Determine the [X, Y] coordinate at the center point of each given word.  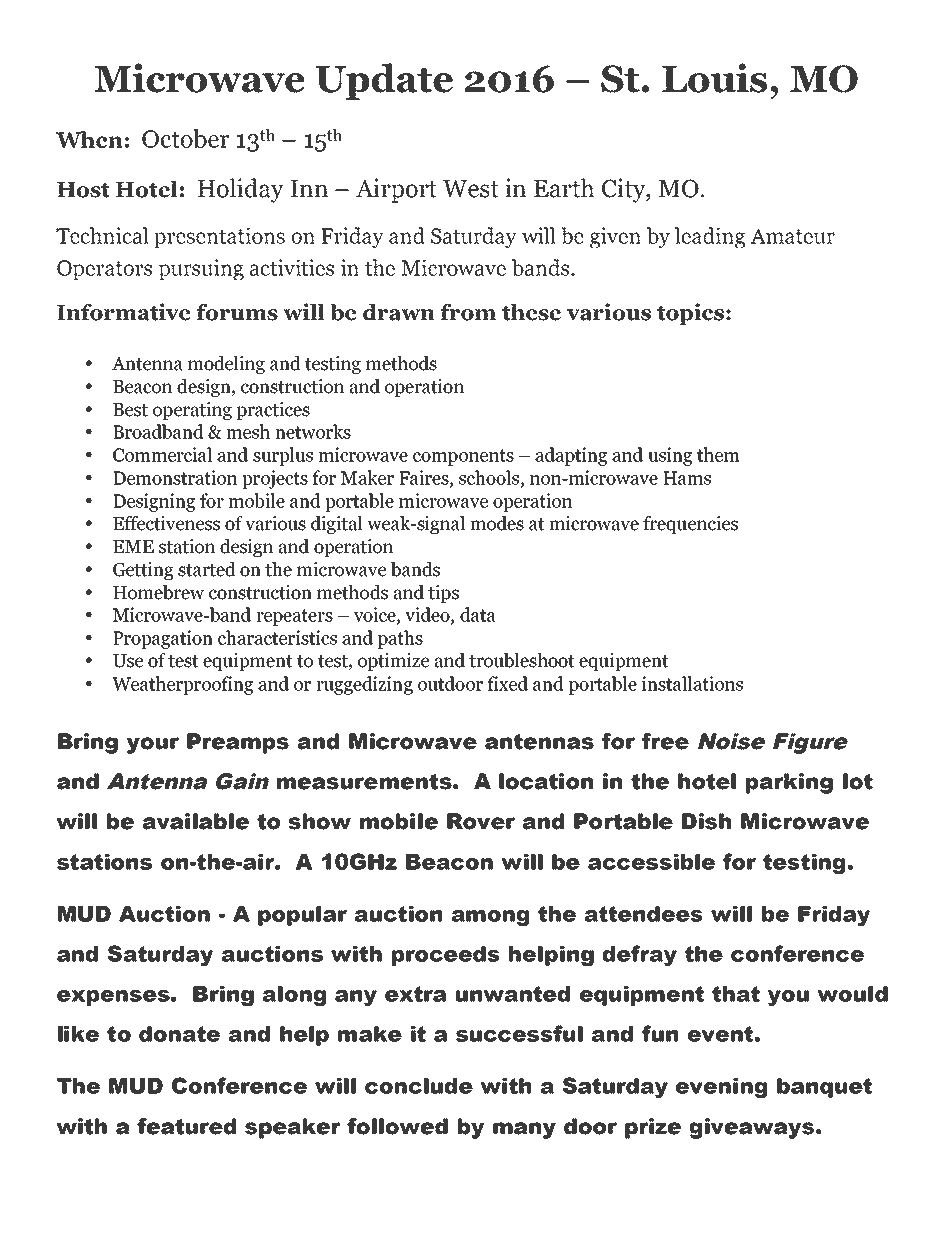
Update [384, 81]
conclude [419, 1086]
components [463, 457]
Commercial [162, 454]
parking [789, 783]
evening [721, 1088]
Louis [714, 78]
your [152, 745]
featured [186, 1126]
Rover [481, 821]
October [186, 138]
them [718, 454]
